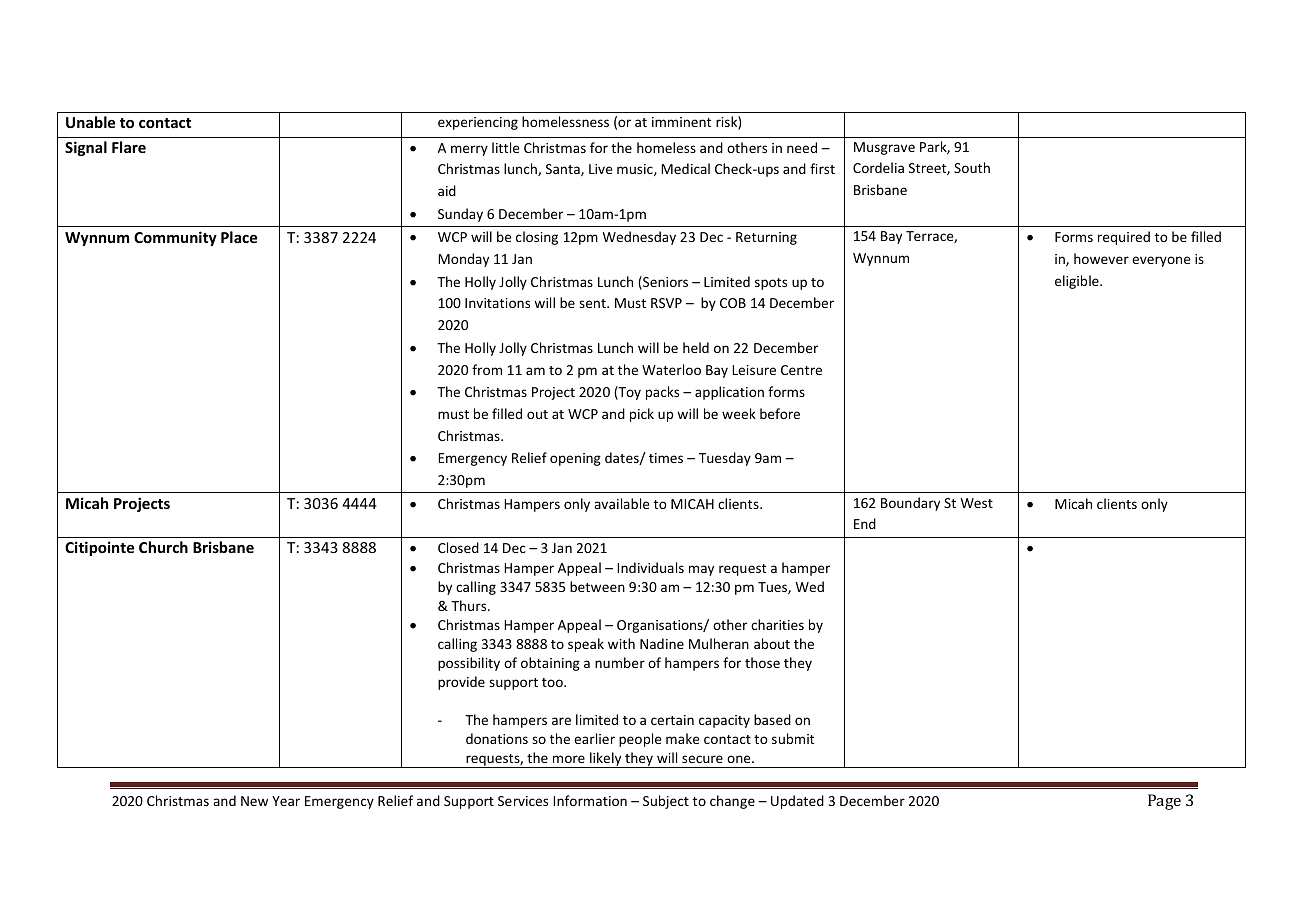 This page has width=1307, height=924. I want to click on imminent, so click(681, 122).
